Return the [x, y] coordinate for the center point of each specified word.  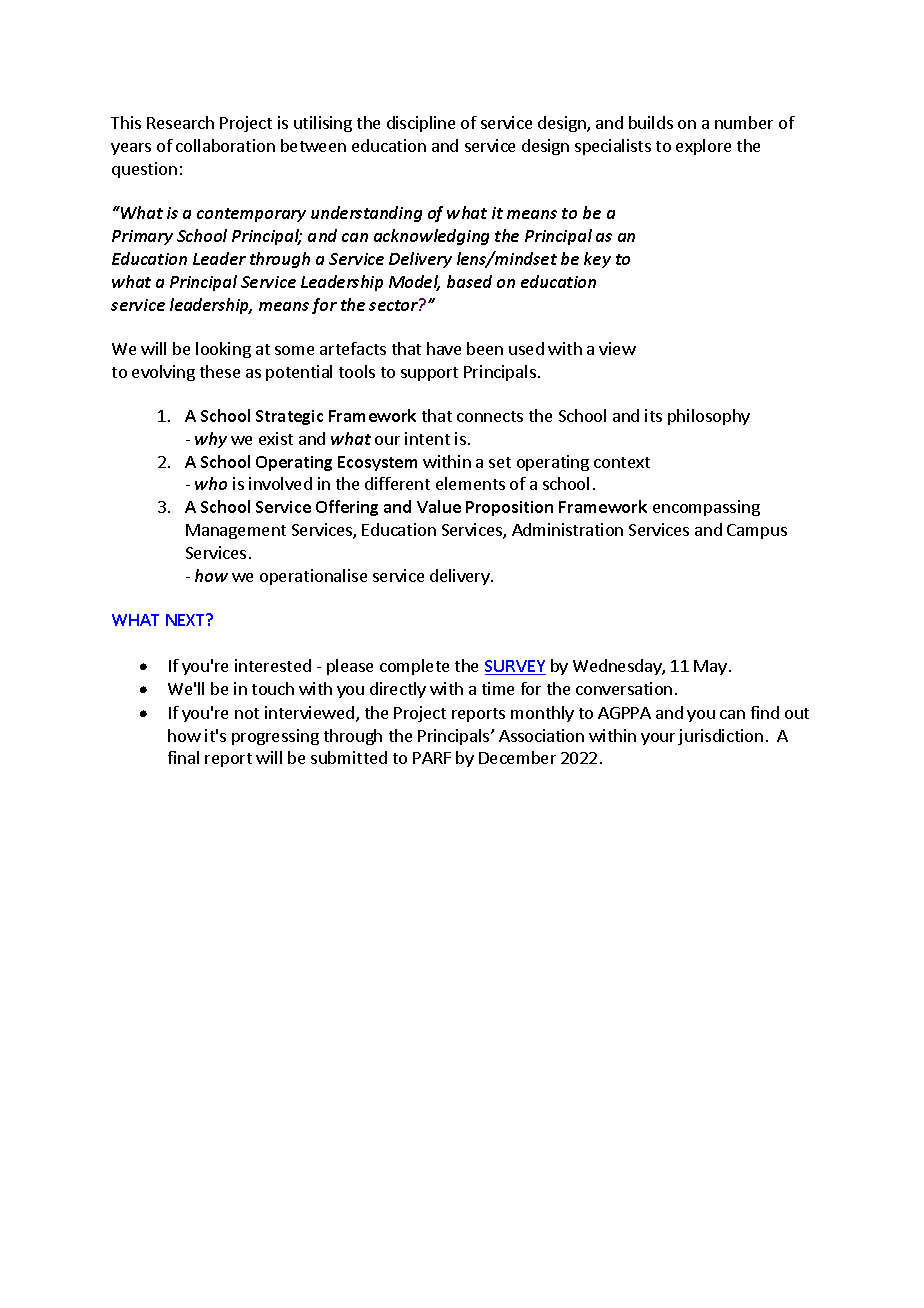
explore [703, 147]
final [183, 757]
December [517, 757]
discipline [421, 124]
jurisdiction [720, 737]
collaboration [225, 145]
